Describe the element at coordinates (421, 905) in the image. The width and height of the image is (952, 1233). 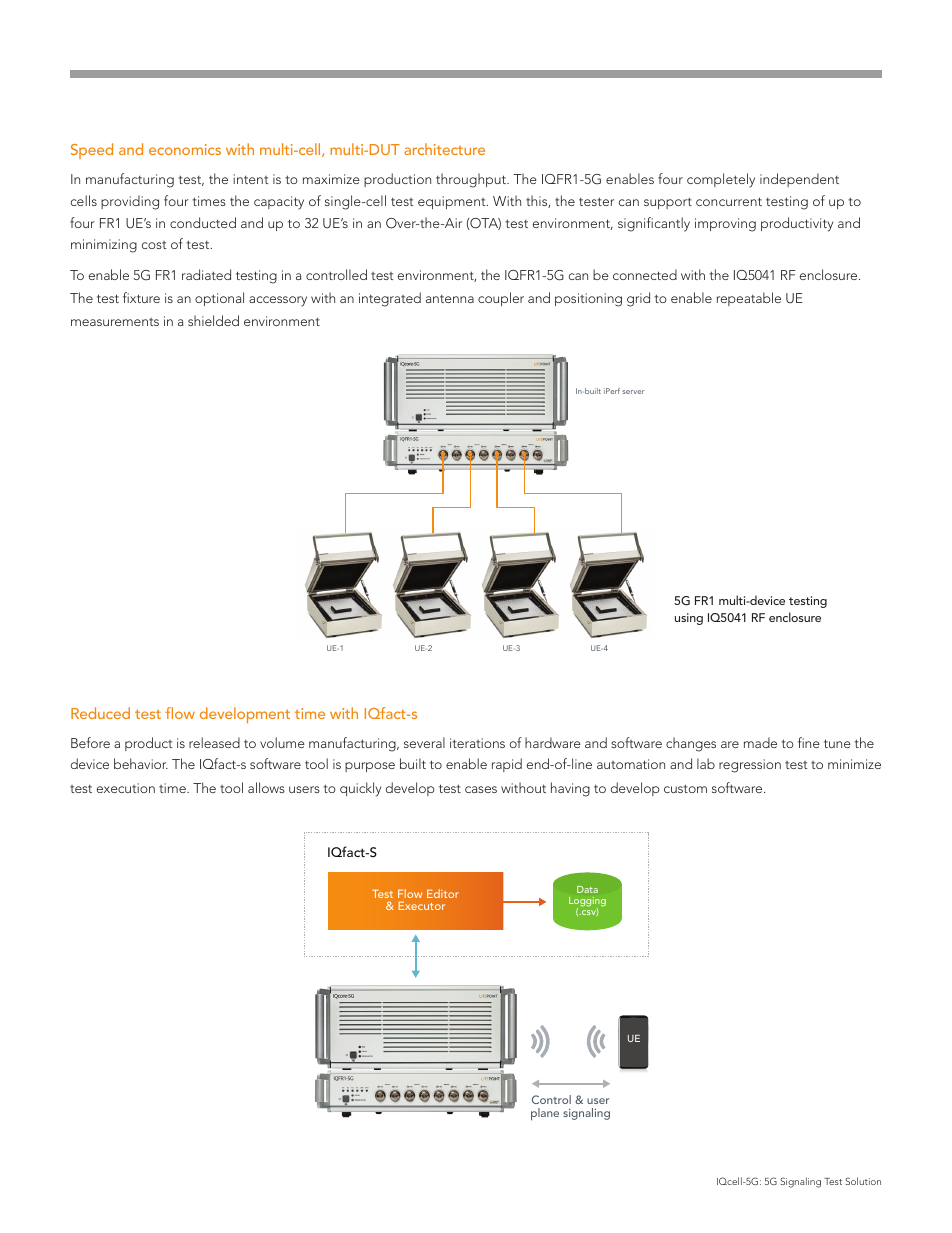
I see `Executor` at that location.
